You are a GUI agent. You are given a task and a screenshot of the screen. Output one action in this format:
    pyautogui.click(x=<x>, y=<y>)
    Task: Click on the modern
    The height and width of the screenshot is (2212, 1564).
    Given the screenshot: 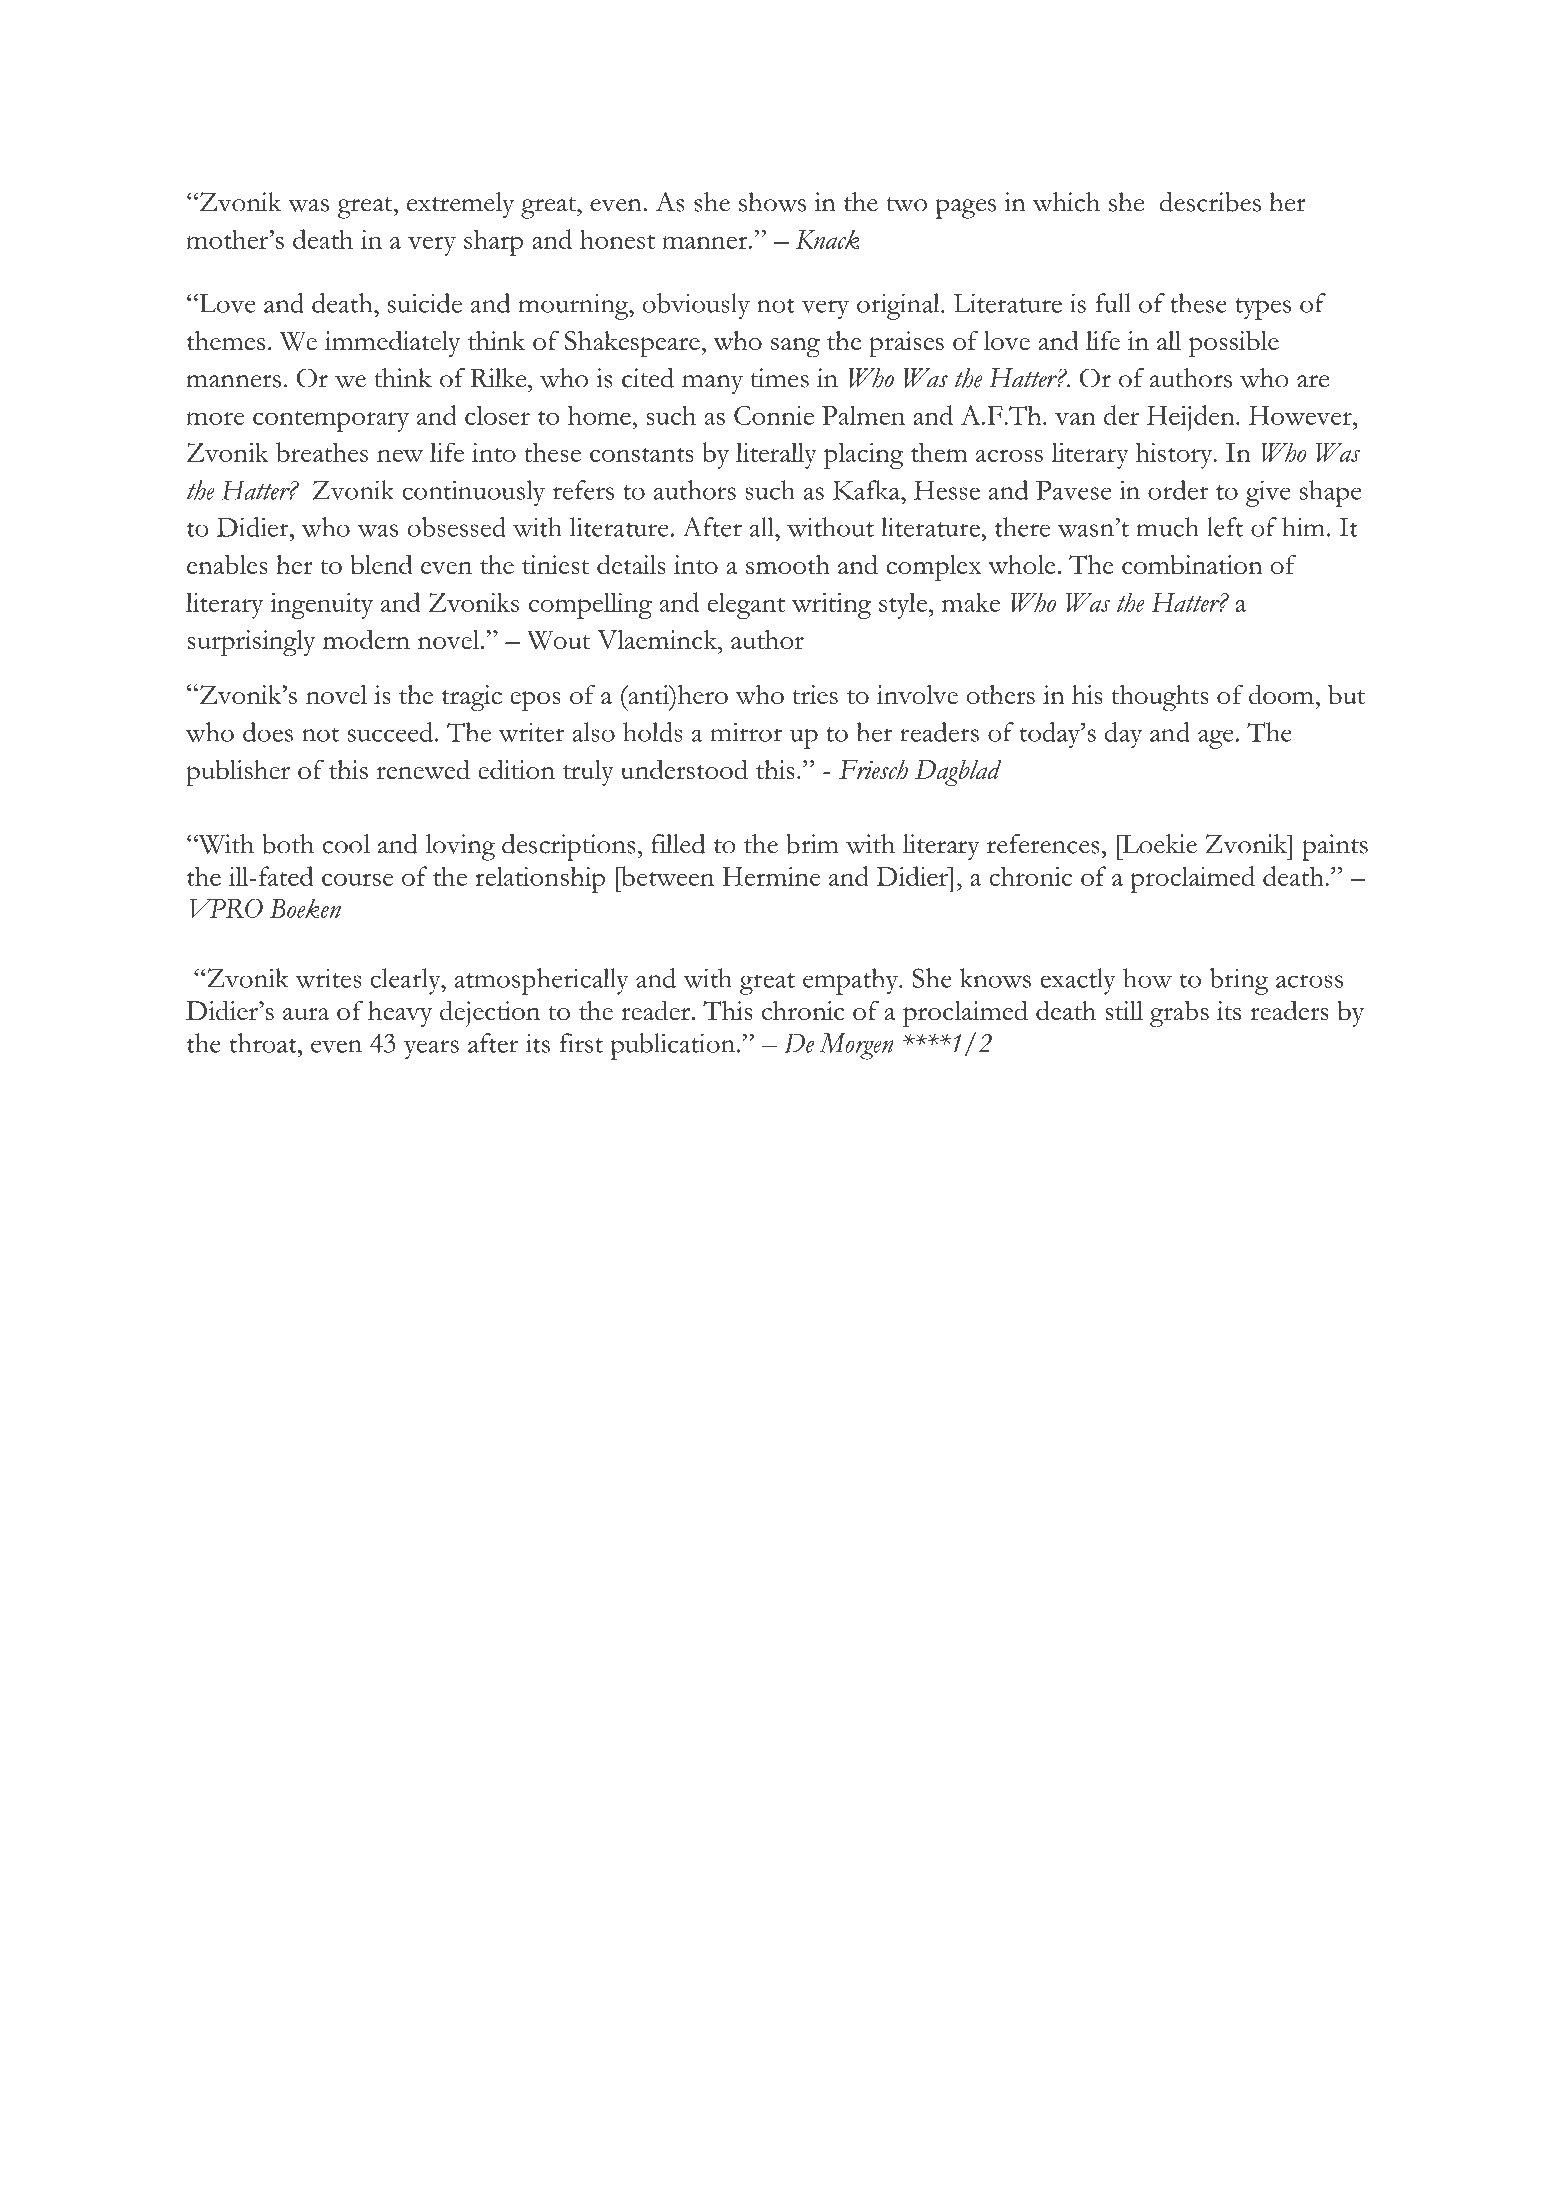 What is the action you would take?
    pyautogui.click(x=366, y=639)
